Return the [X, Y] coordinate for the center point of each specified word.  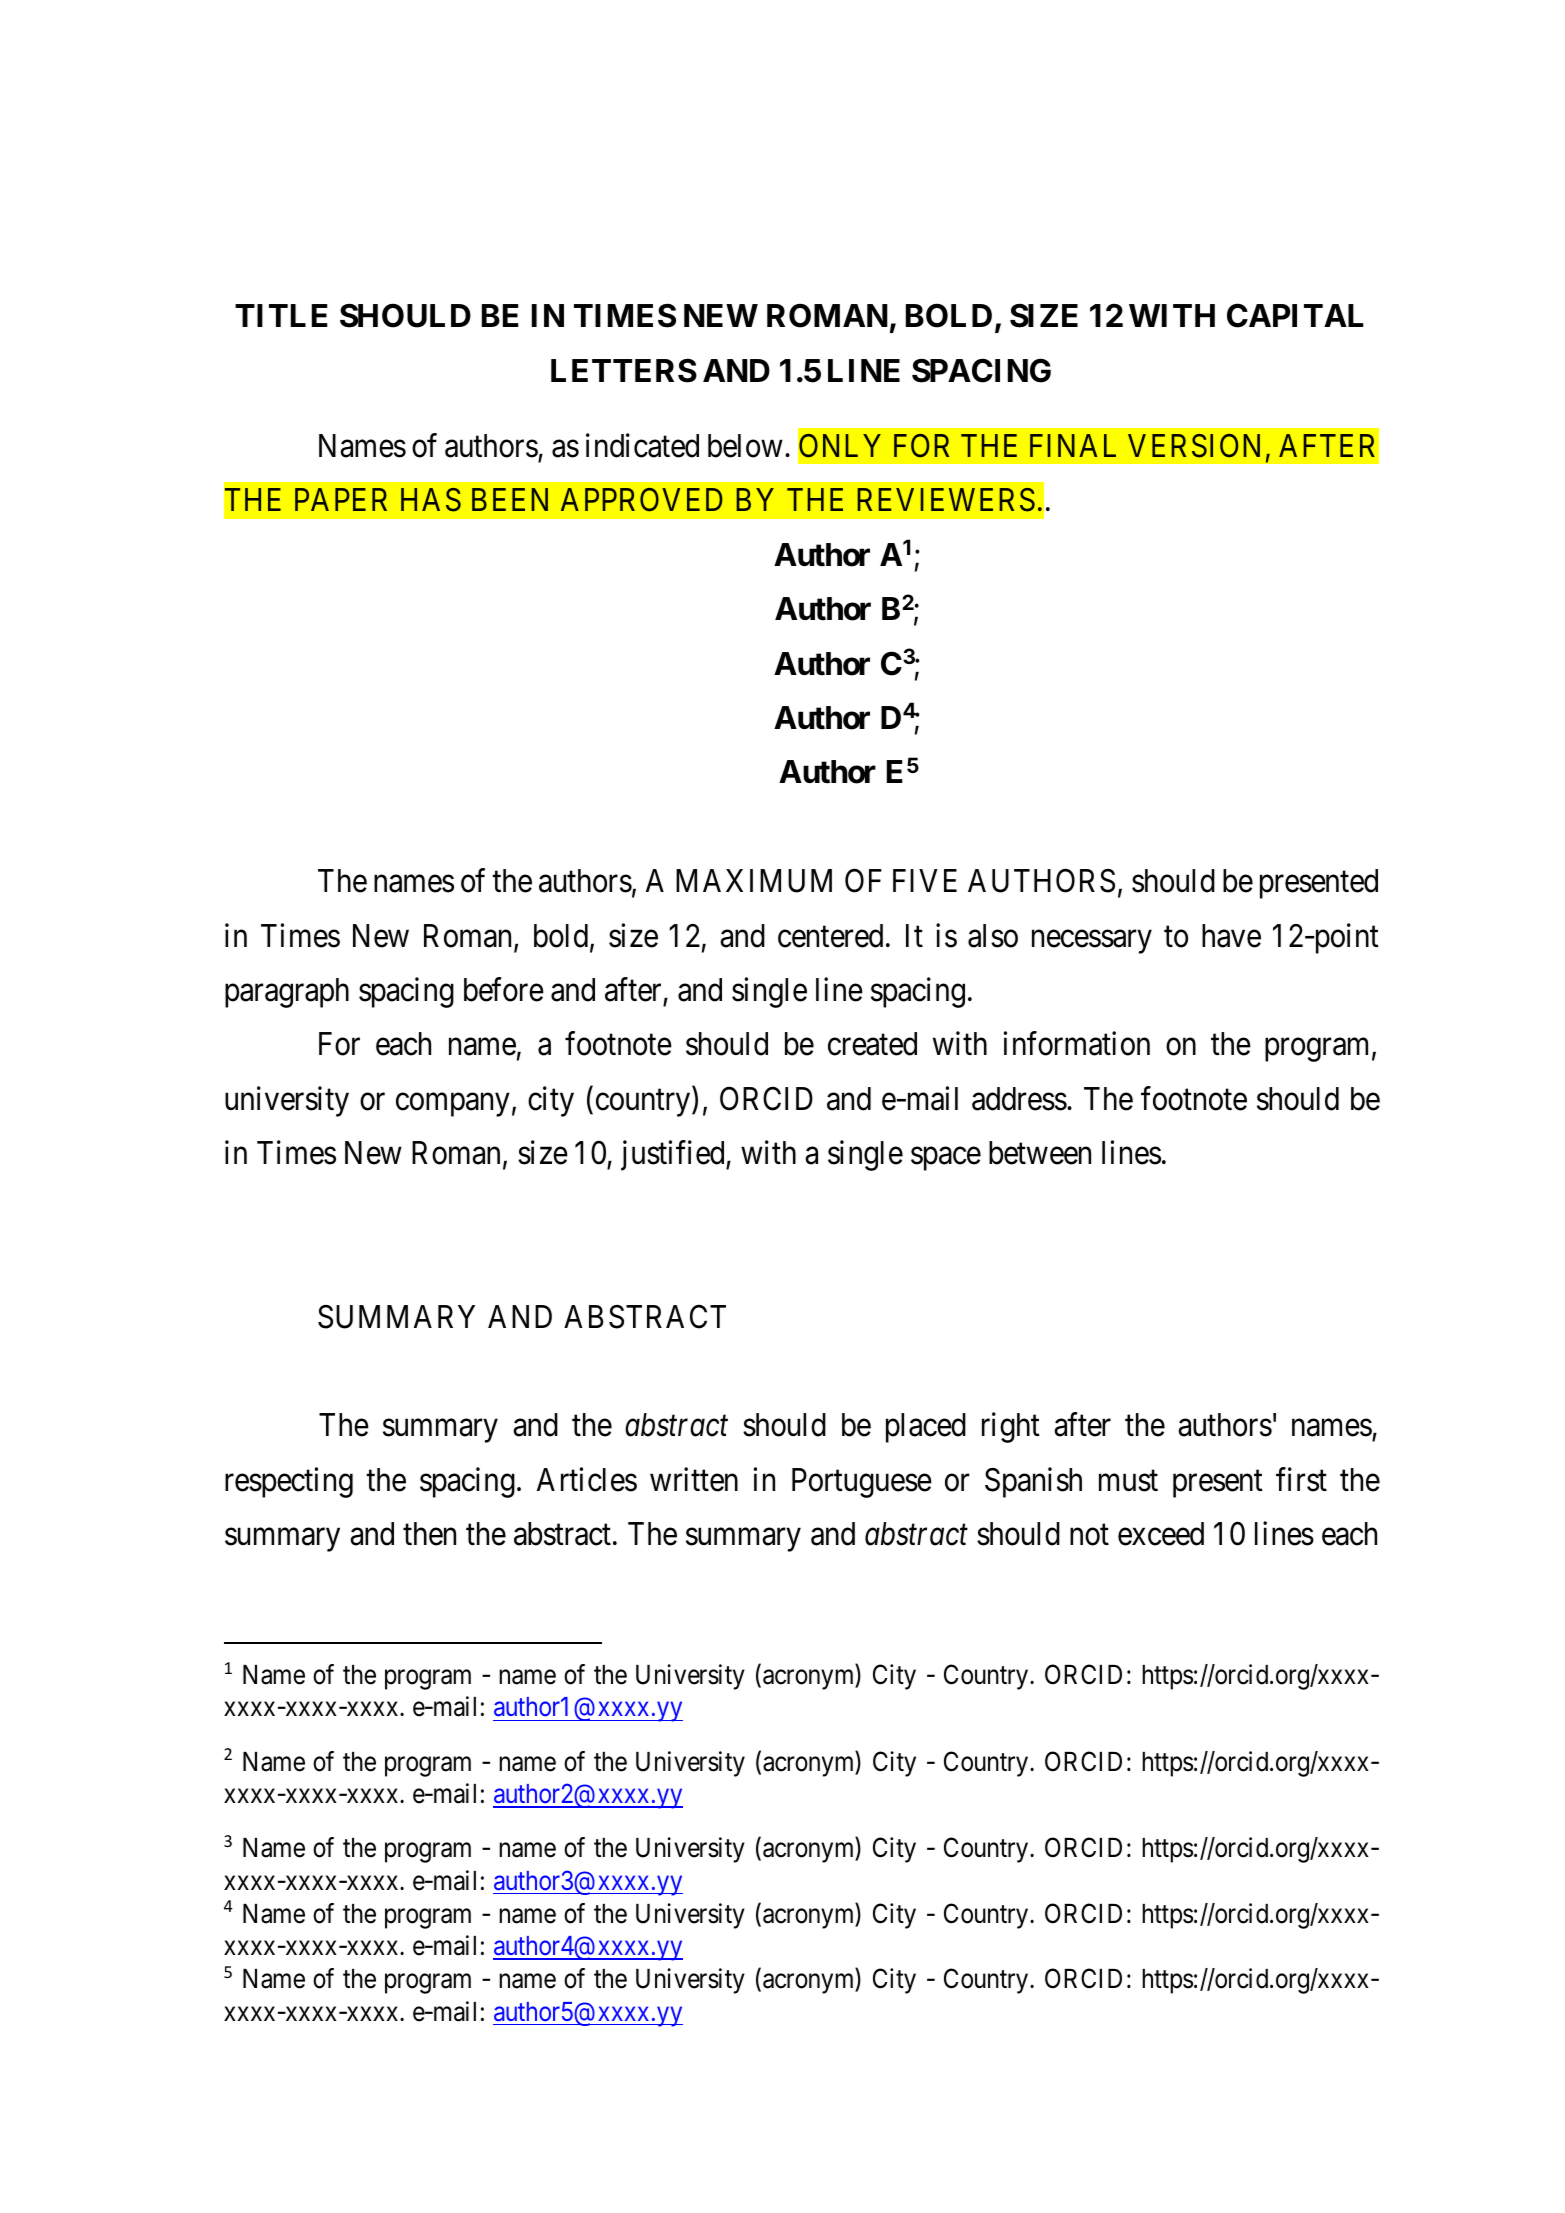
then [429, 1534]
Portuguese [862, 1483]
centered [830, 936]
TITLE [281, 315]
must [1128, 1481]
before [504, 990]
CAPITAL [1295, 315]
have [1231, 936]
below [745, 446]
